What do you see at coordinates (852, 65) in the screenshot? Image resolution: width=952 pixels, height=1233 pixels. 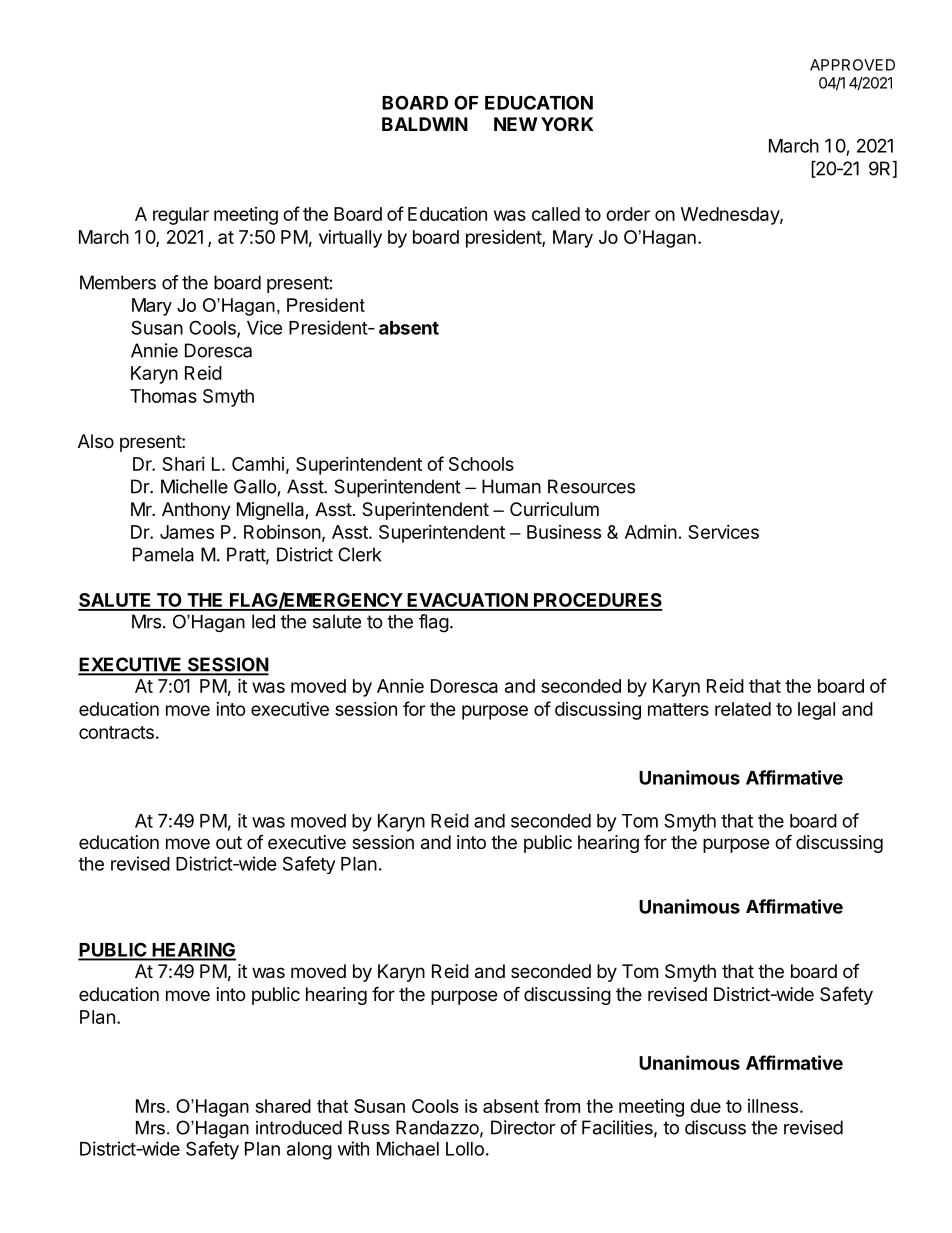 I see `APPROVED` at bounding box center [852, 65].
